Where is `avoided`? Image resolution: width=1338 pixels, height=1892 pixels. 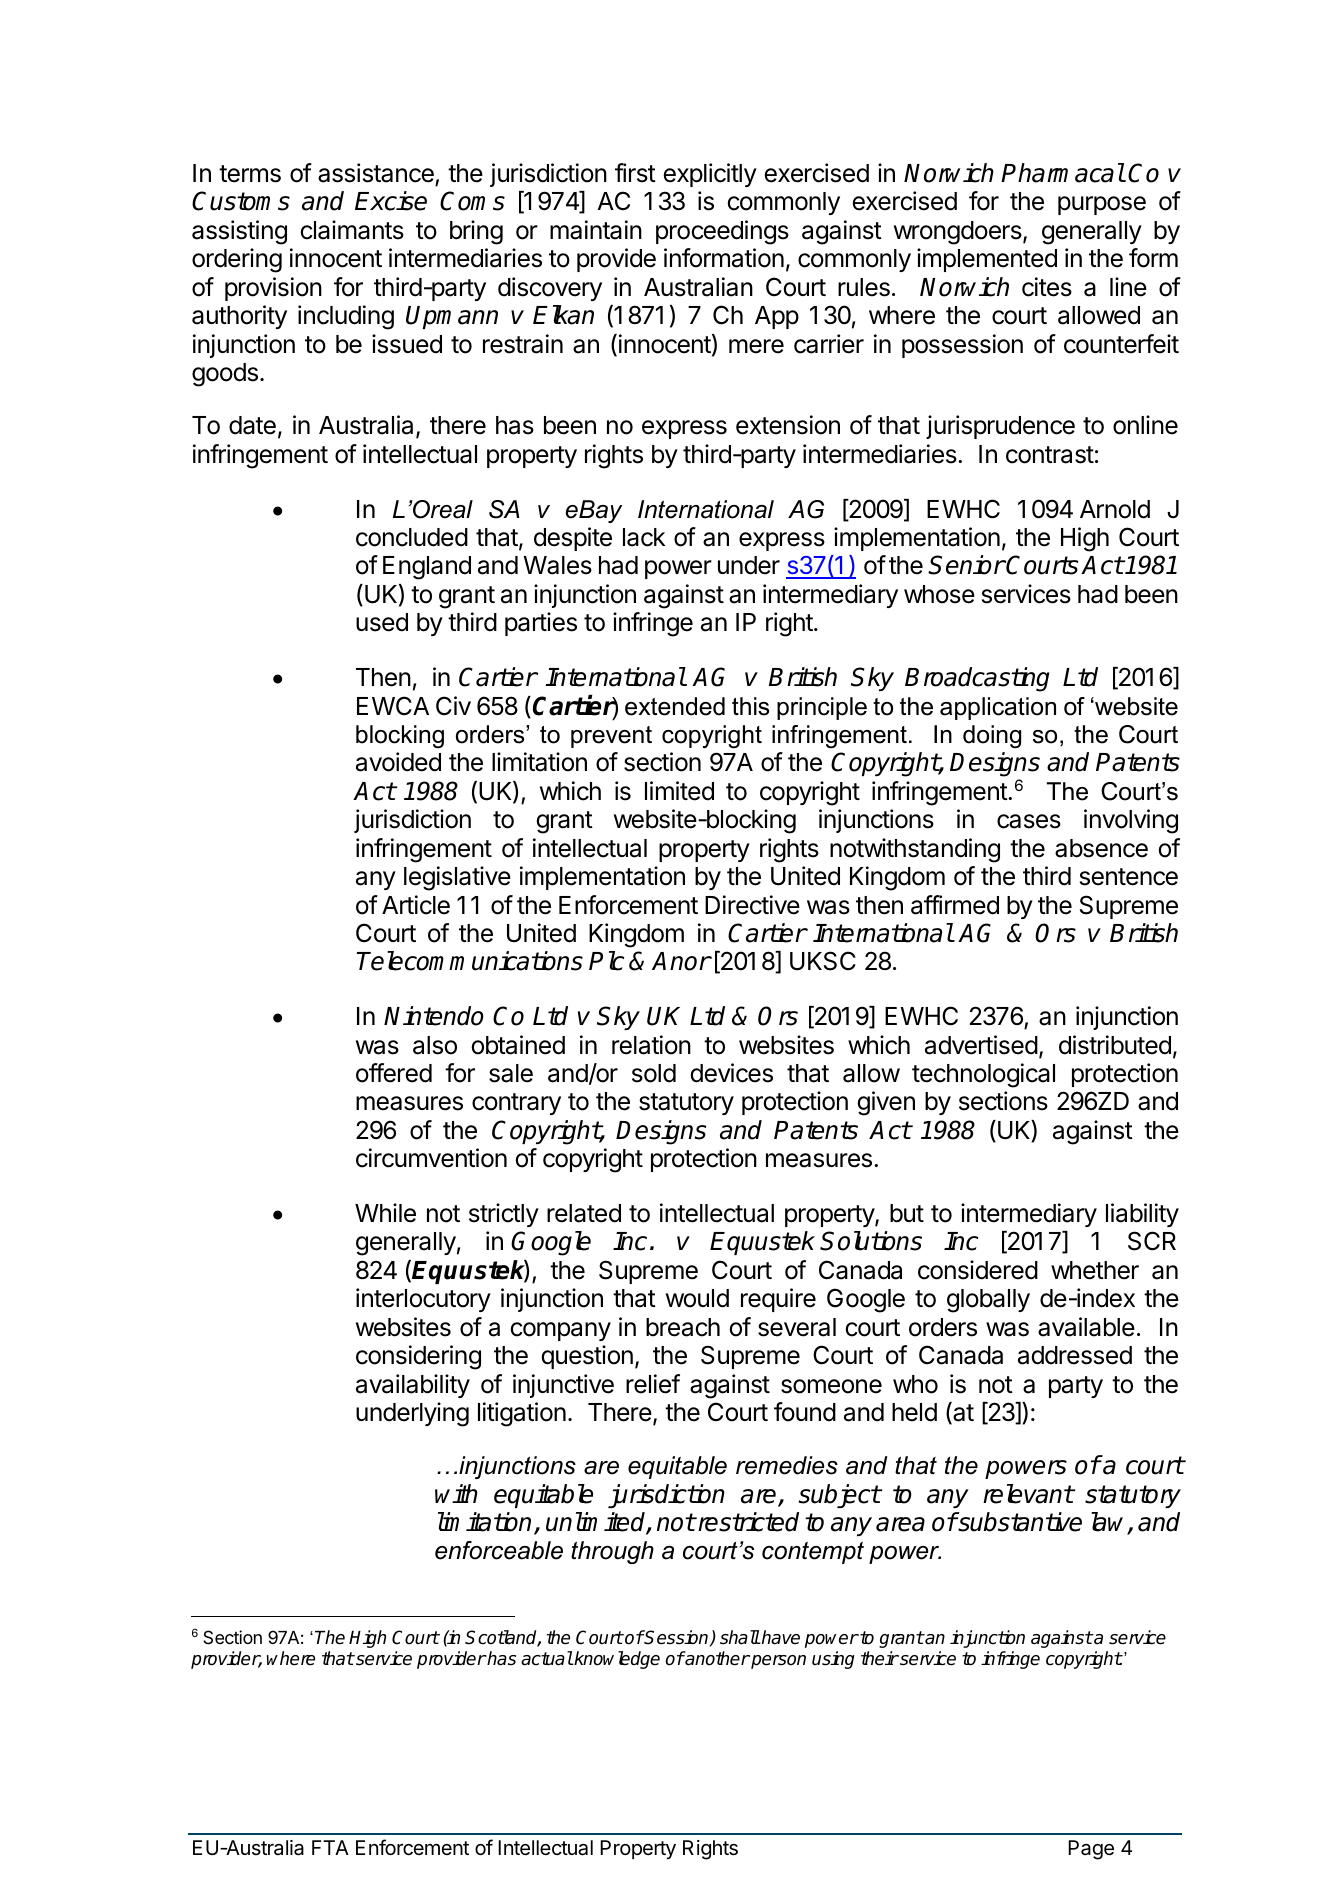
avoided is located at coordinates (398, 762).
